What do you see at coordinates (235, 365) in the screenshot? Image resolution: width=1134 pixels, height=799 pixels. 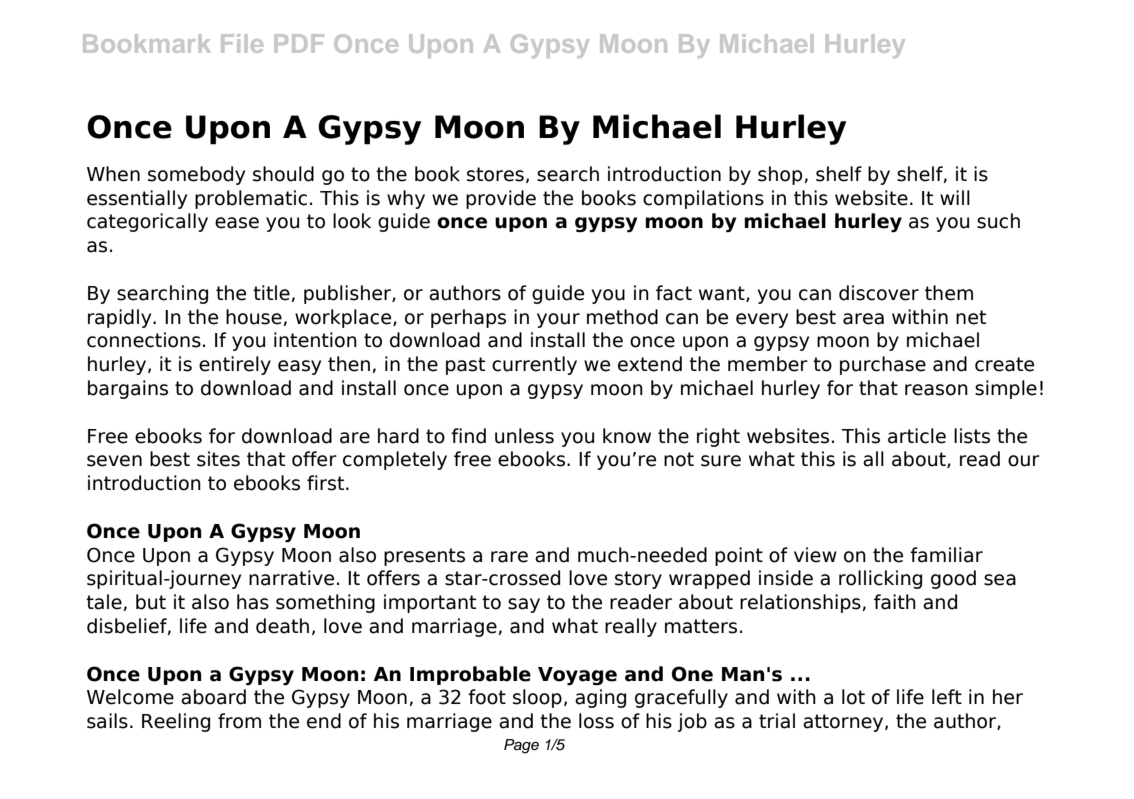 I see `entirely` at bounding box center [235, 365].
